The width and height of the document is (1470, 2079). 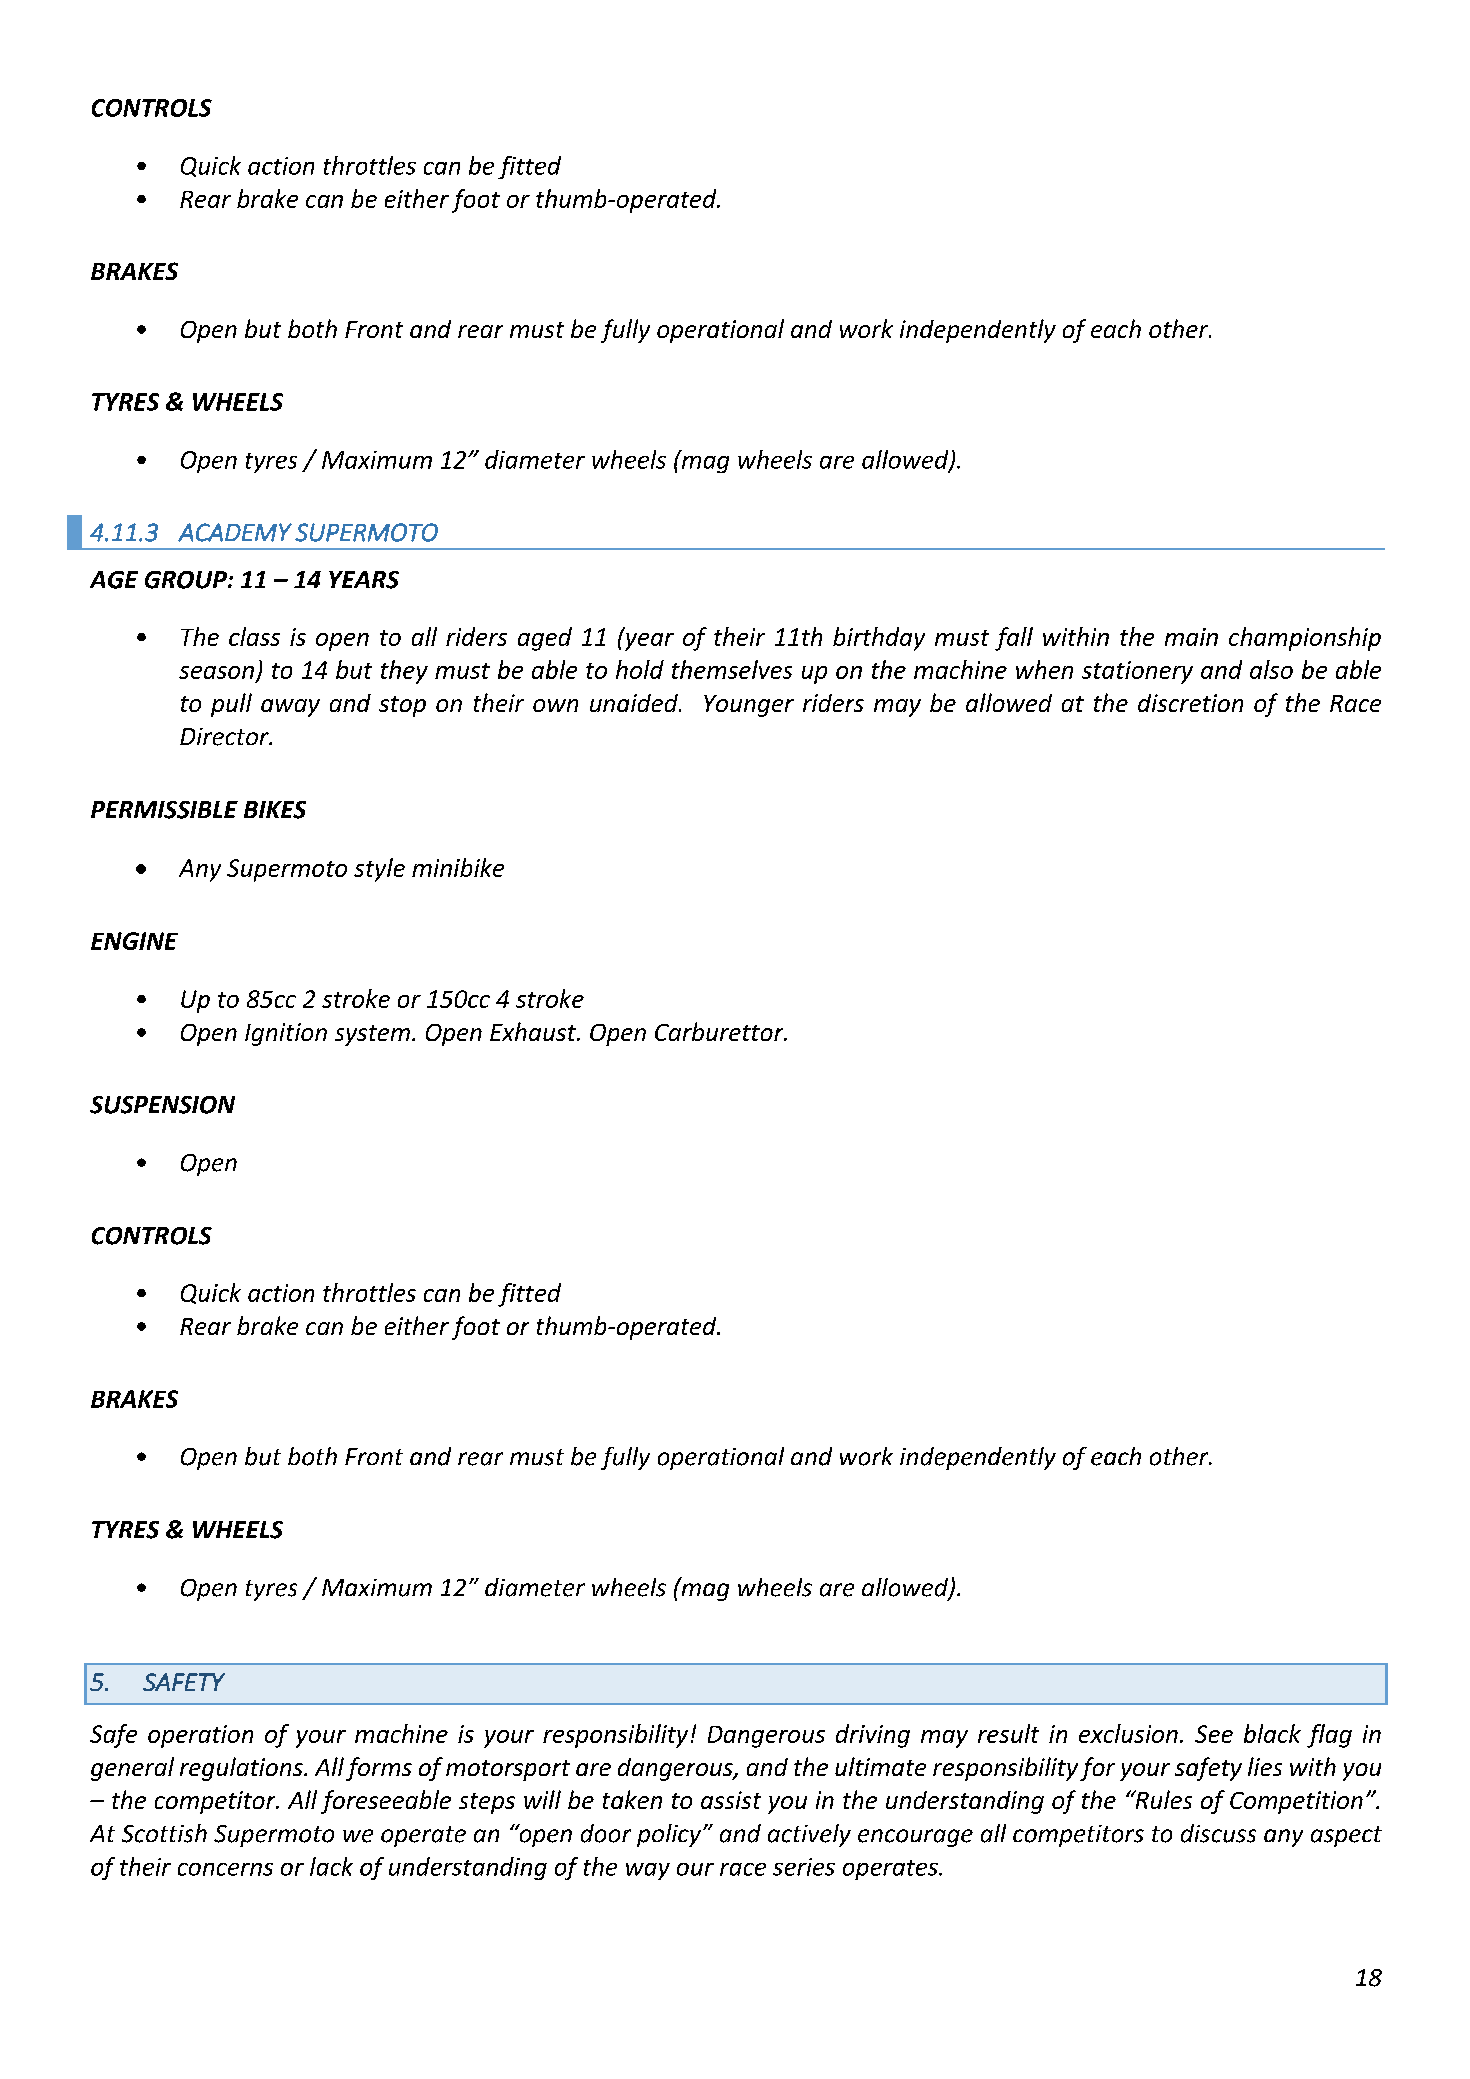 What do you see at coordinates (162, 1105) in the document?
I see `SUSPENSION` at bounding box center [162, 1105].
